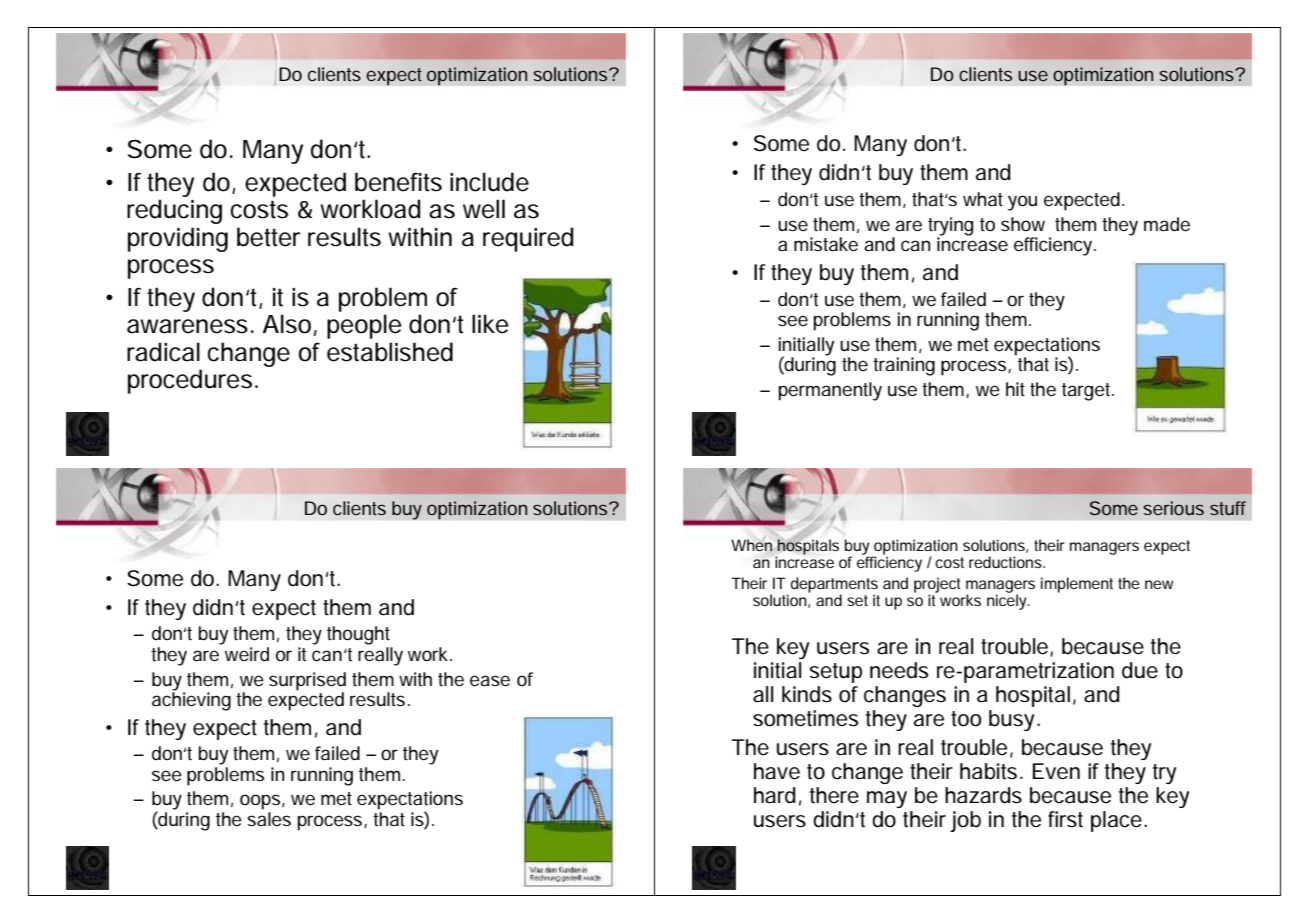 The width and height of the screenshot is (1307, 924). What do you see at coordinates (358, 635) in the screenshot?
I see `thought` at bounding box center [358, 635].
